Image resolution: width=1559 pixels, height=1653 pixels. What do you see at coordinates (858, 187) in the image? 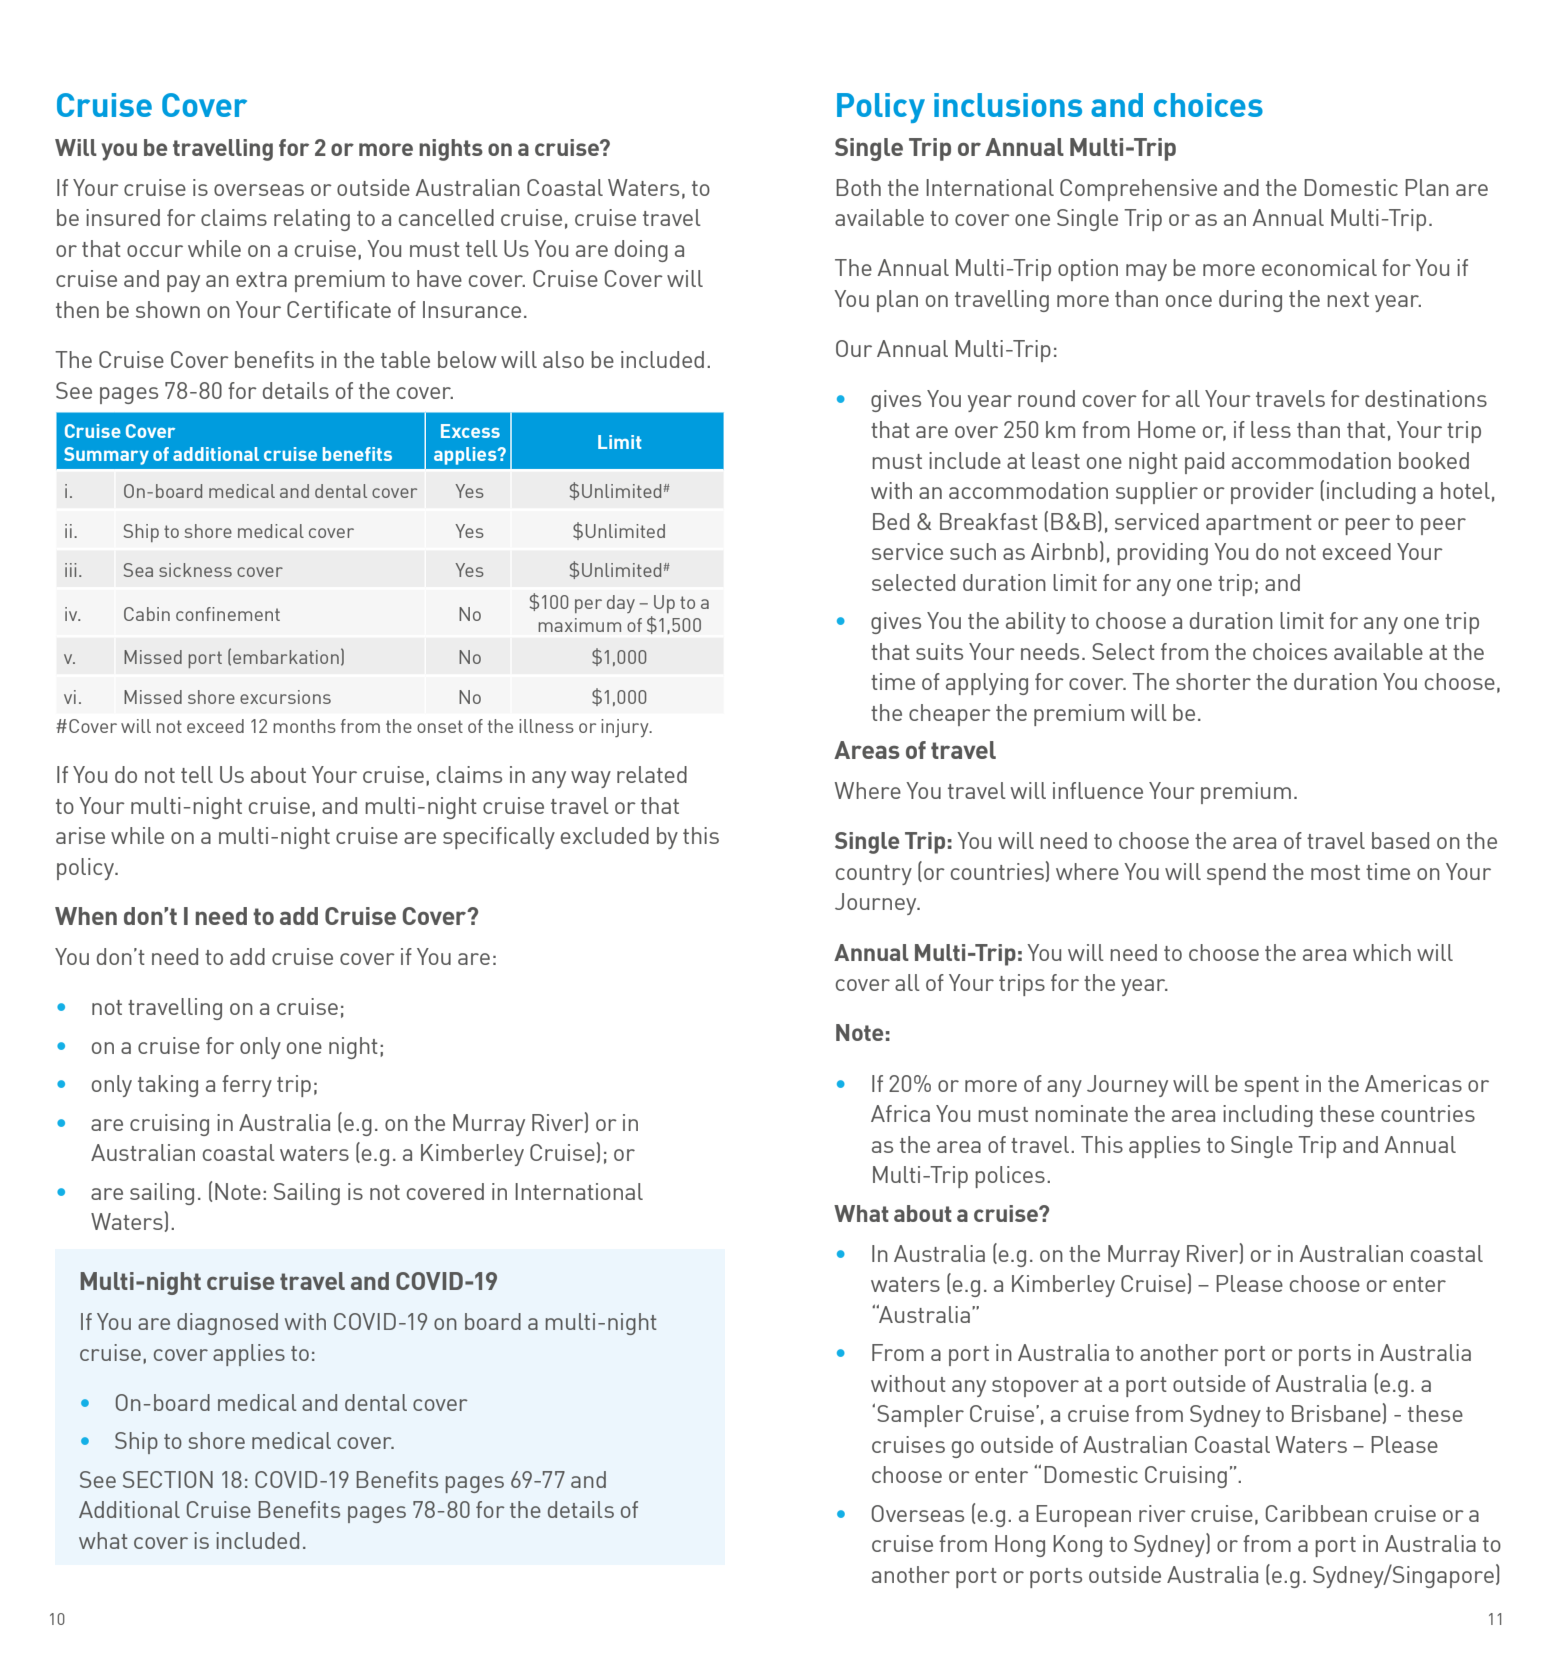
I see `Both` at bounding box center [858, 187].
